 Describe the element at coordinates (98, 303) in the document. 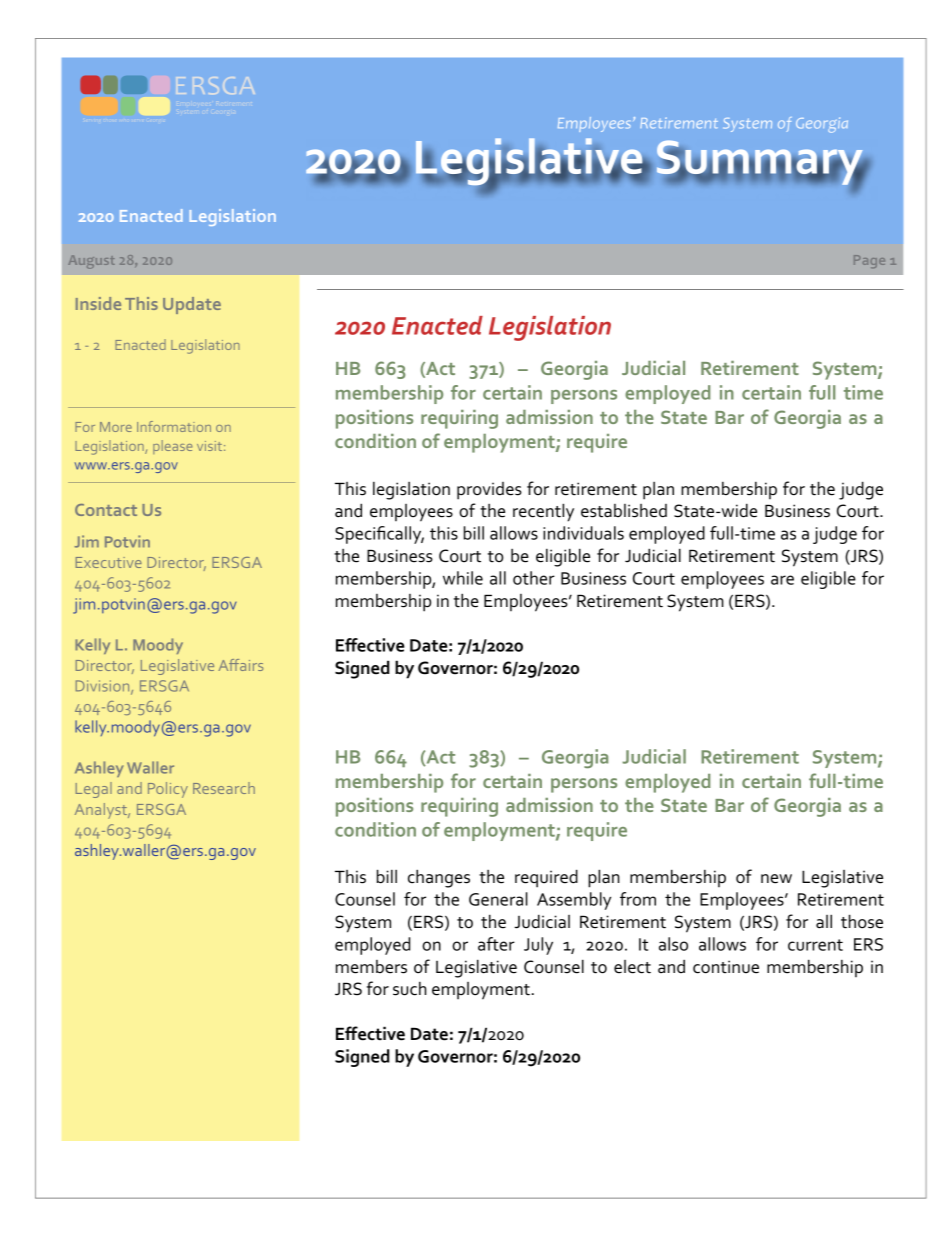

I see `Inside` at that location.
